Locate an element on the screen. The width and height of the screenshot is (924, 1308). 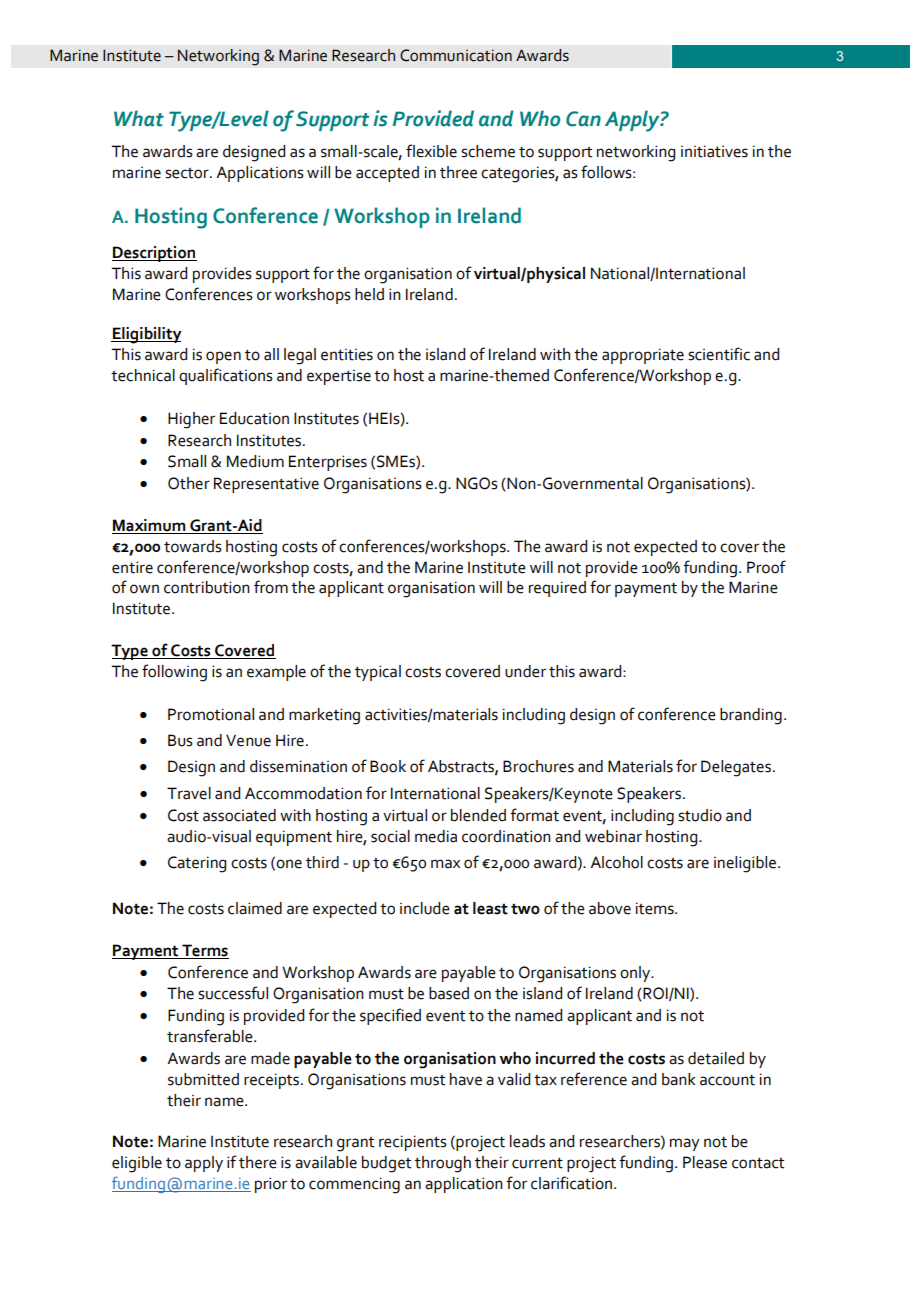
Communication is located at coordinates (456, 55).
